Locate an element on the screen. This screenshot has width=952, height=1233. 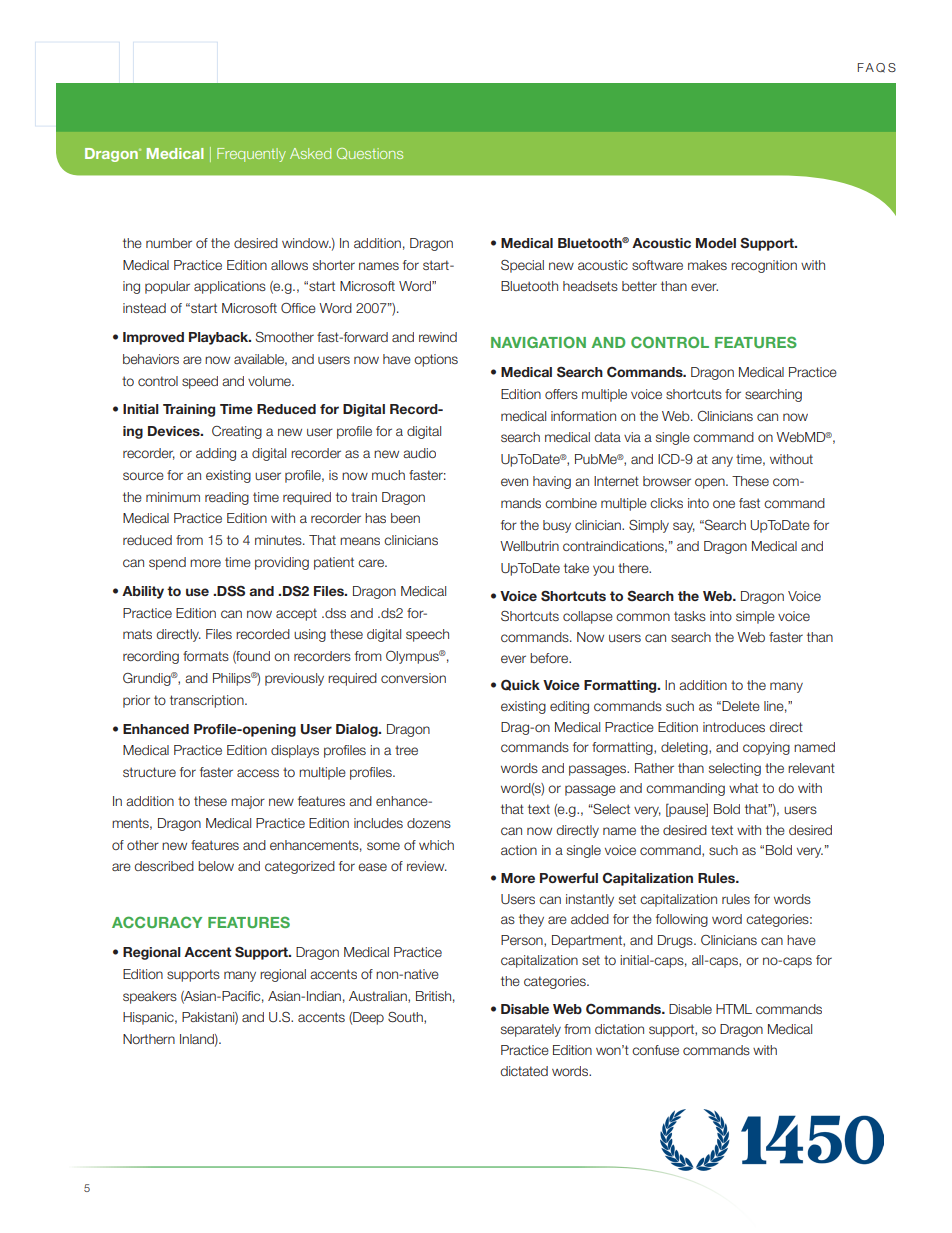
simple is located at coordinates (755, 617).
